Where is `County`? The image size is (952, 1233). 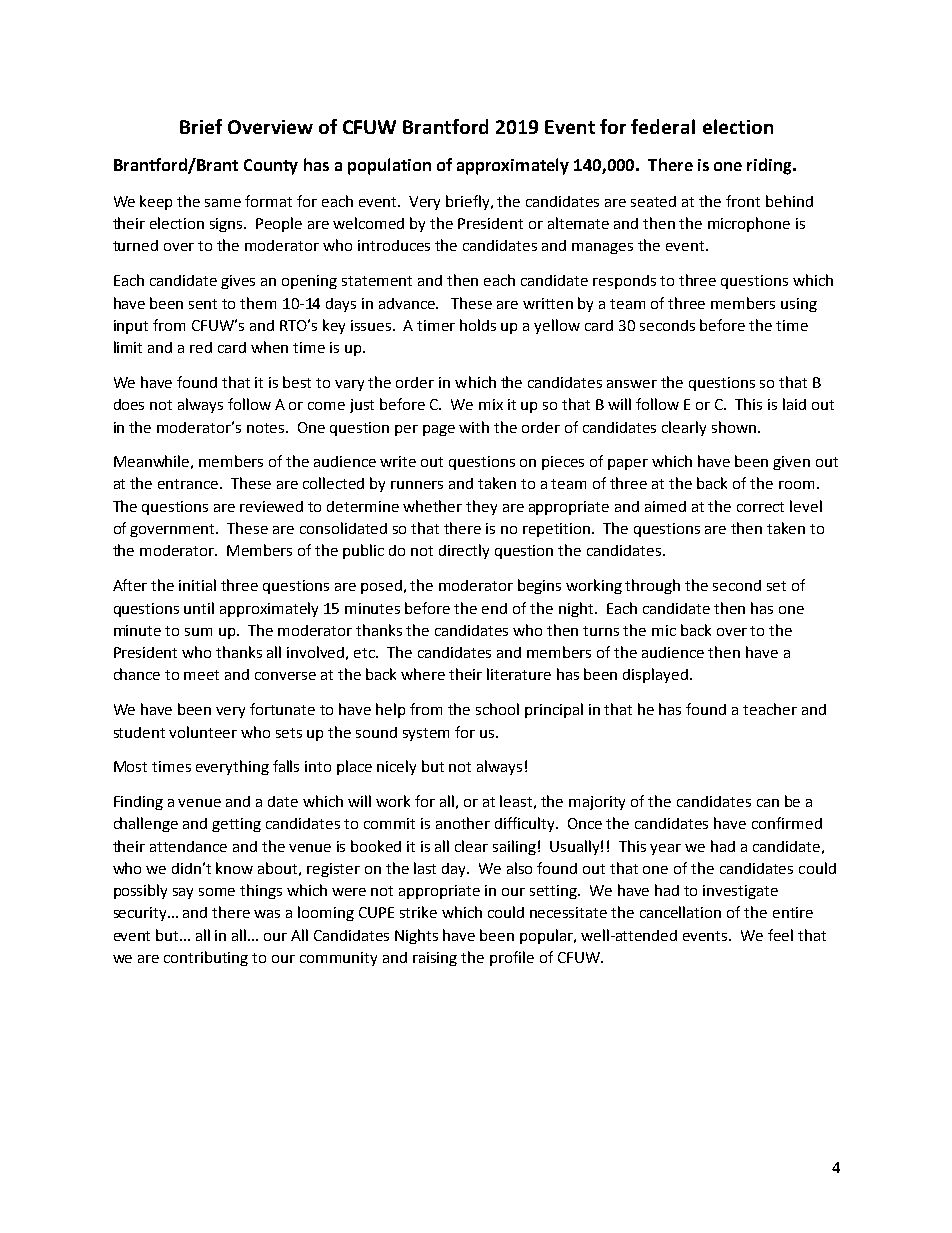
County is located at coordinates (271, 167).
